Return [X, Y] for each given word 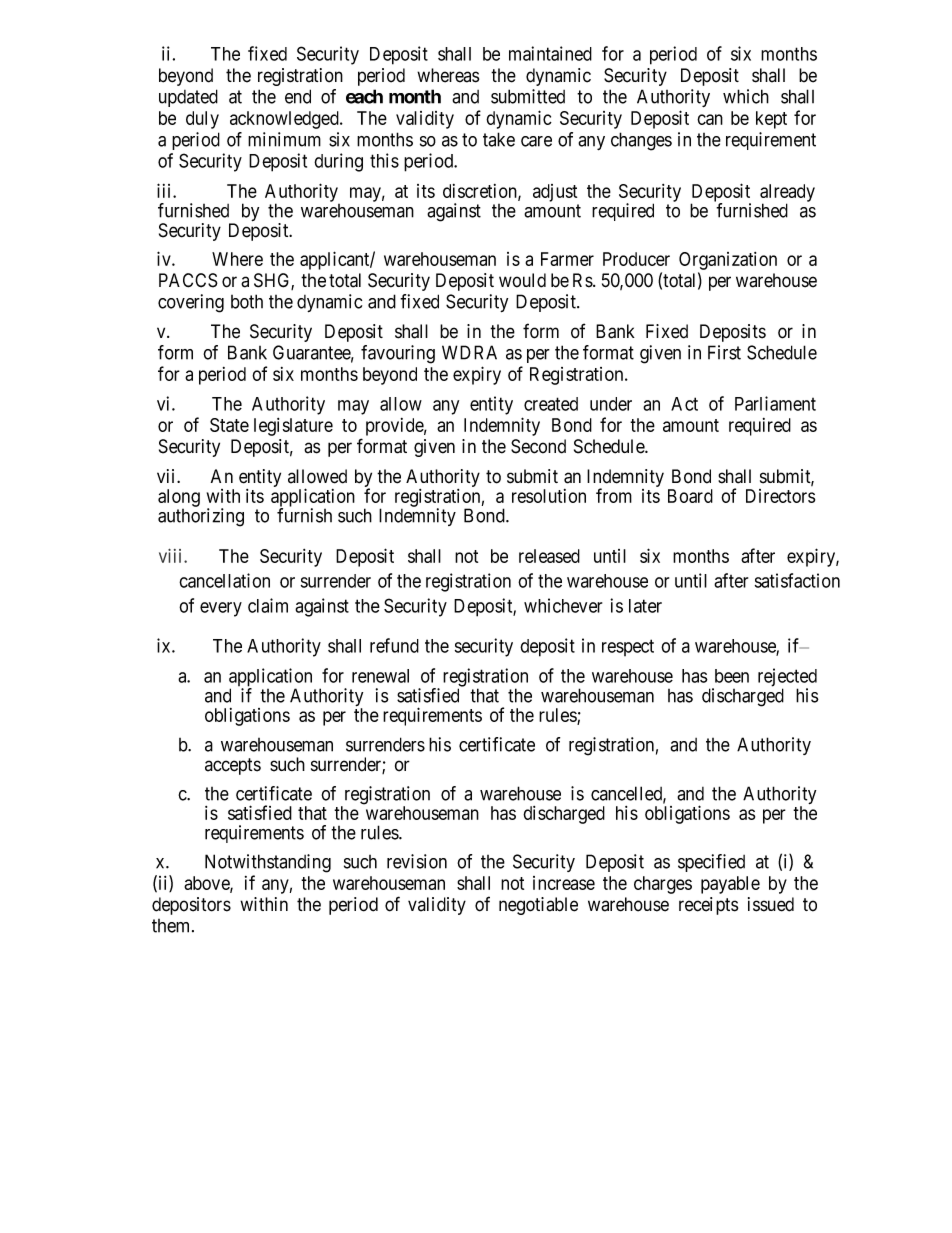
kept [771, 120]
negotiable [538, 906]
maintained [550, 53]
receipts [708, 906]
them [172, 926]
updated [188, 98]
